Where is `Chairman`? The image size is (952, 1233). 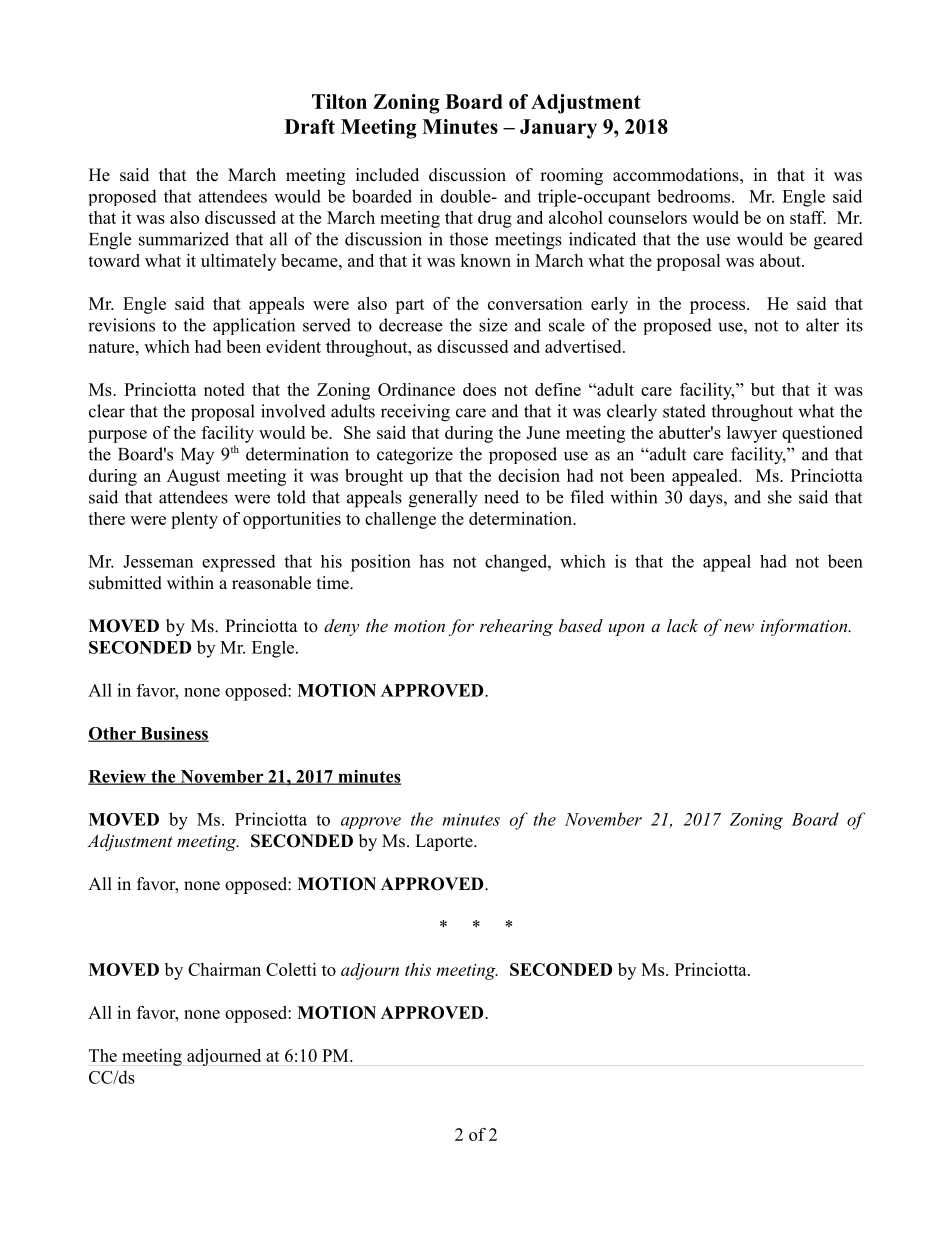 Chairman is located at coordinates (224, 969).
